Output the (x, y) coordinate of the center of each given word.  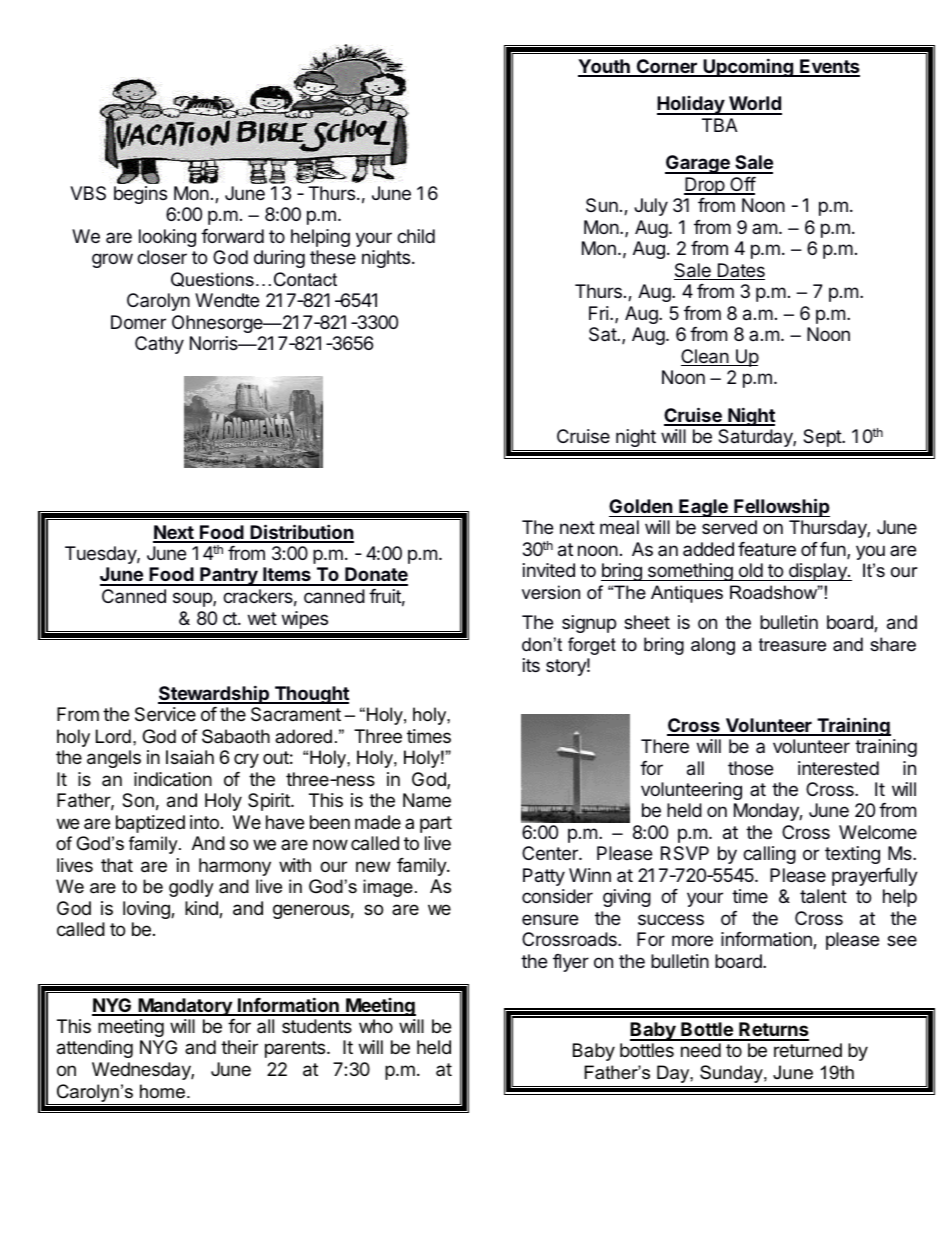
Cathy (159, 345)
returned (808, 1050)
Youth (605, 67)
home (162, 1091)
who (376, 1026)
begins (140, 195)
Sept (823, 438)
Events (829, 67)
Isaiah (190, 757)
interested (838, 768)
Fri (599, 313)
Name (427, 800)
